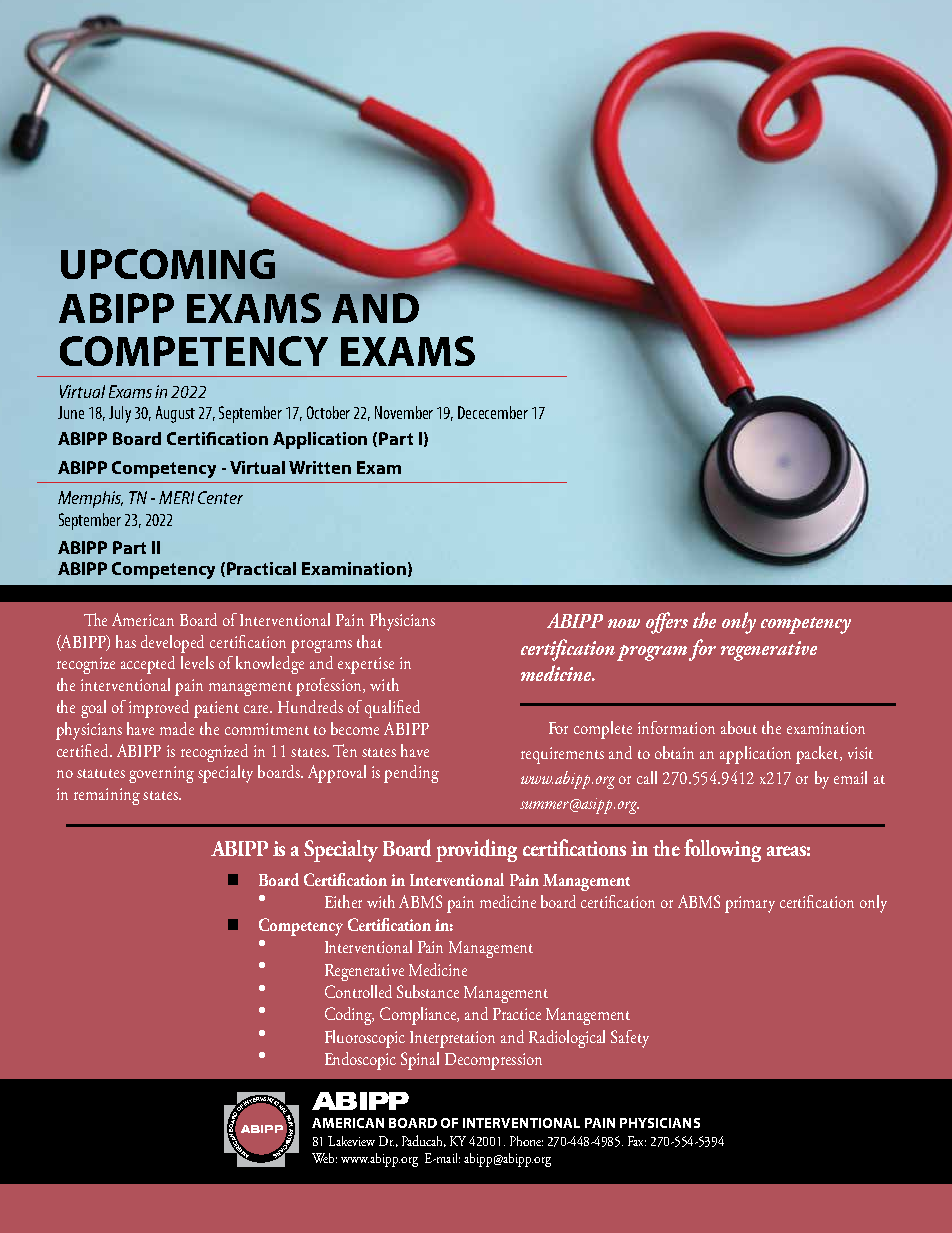  What do you see at coordinates (424, 1141) in the screenshot?
I see `Paducah` at bounding box center [424, 1141].
